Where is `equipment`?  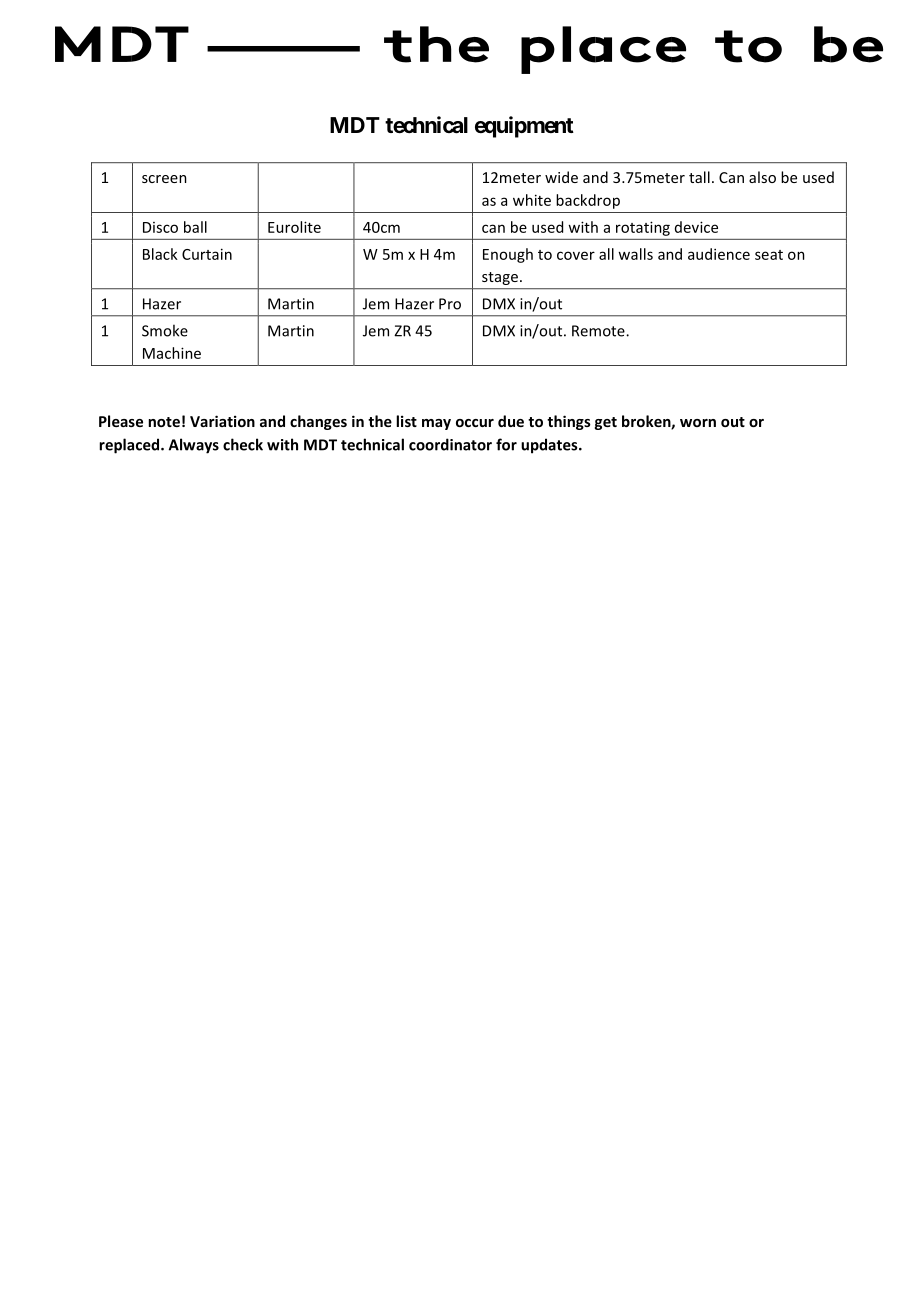
equipment is located at coordinates (524, 127).
